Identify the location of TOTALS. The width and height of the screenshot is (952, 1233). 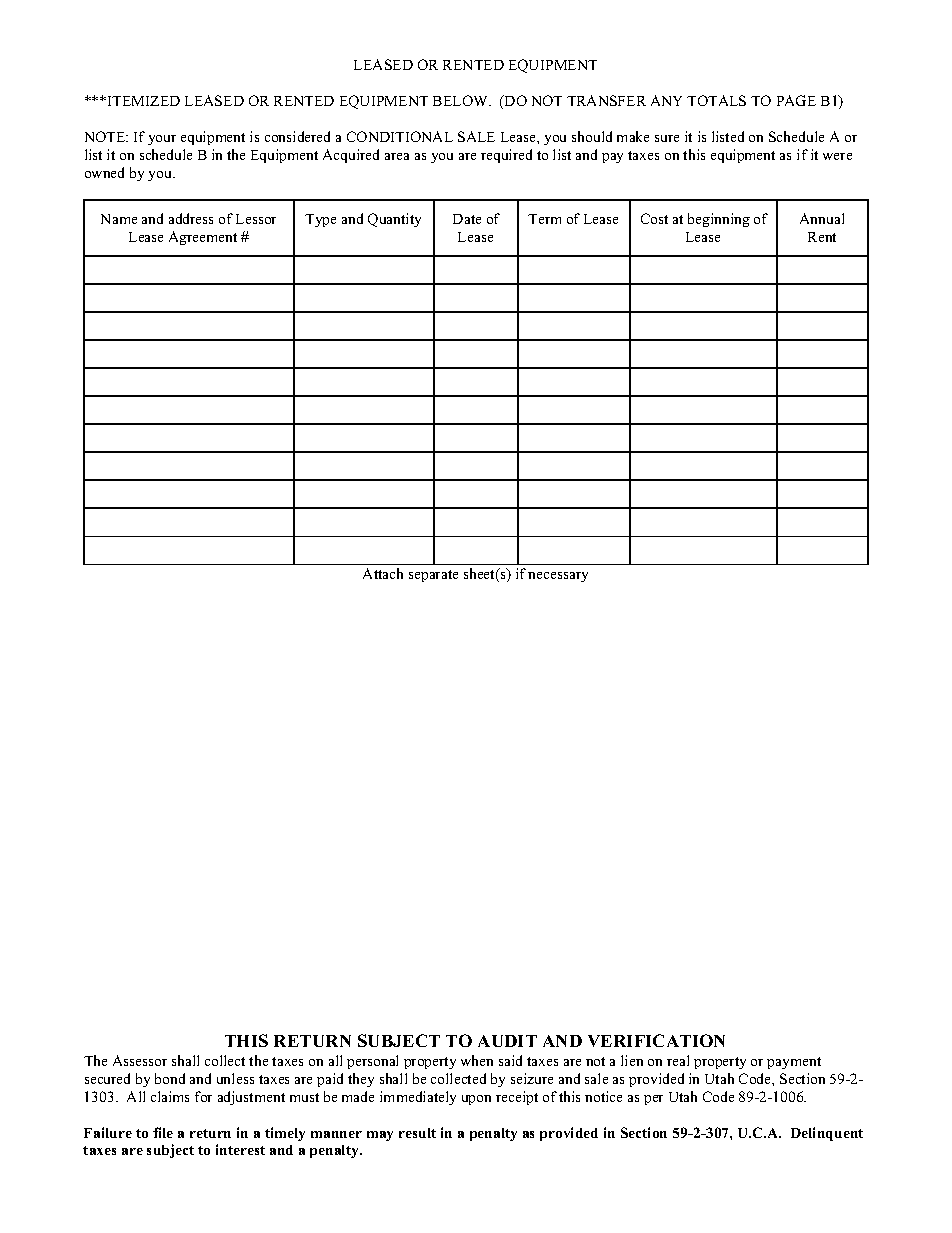
(716, 100).
